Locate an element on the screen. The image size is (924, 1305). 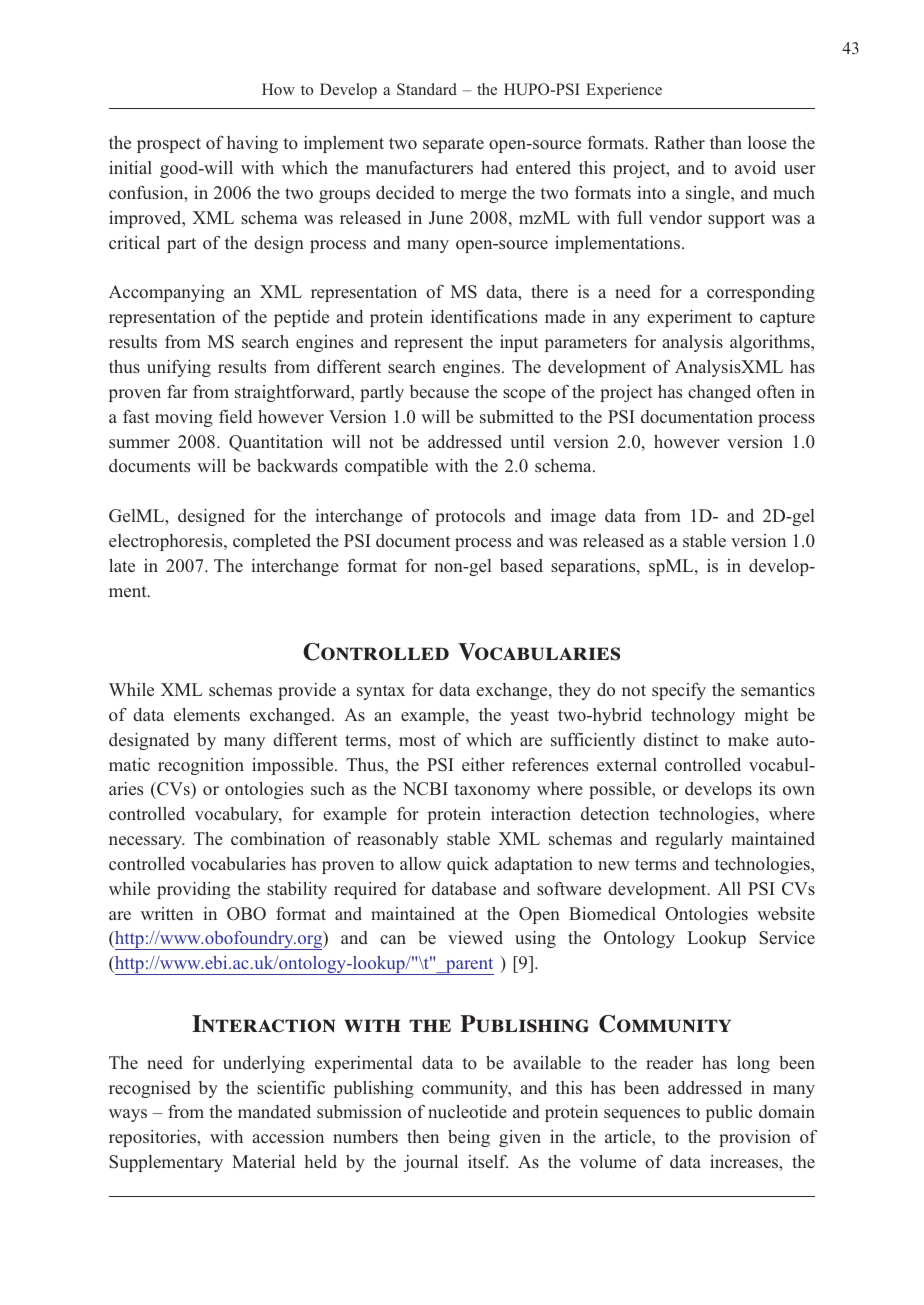
repositories is located at coordinates (154, 1138).
